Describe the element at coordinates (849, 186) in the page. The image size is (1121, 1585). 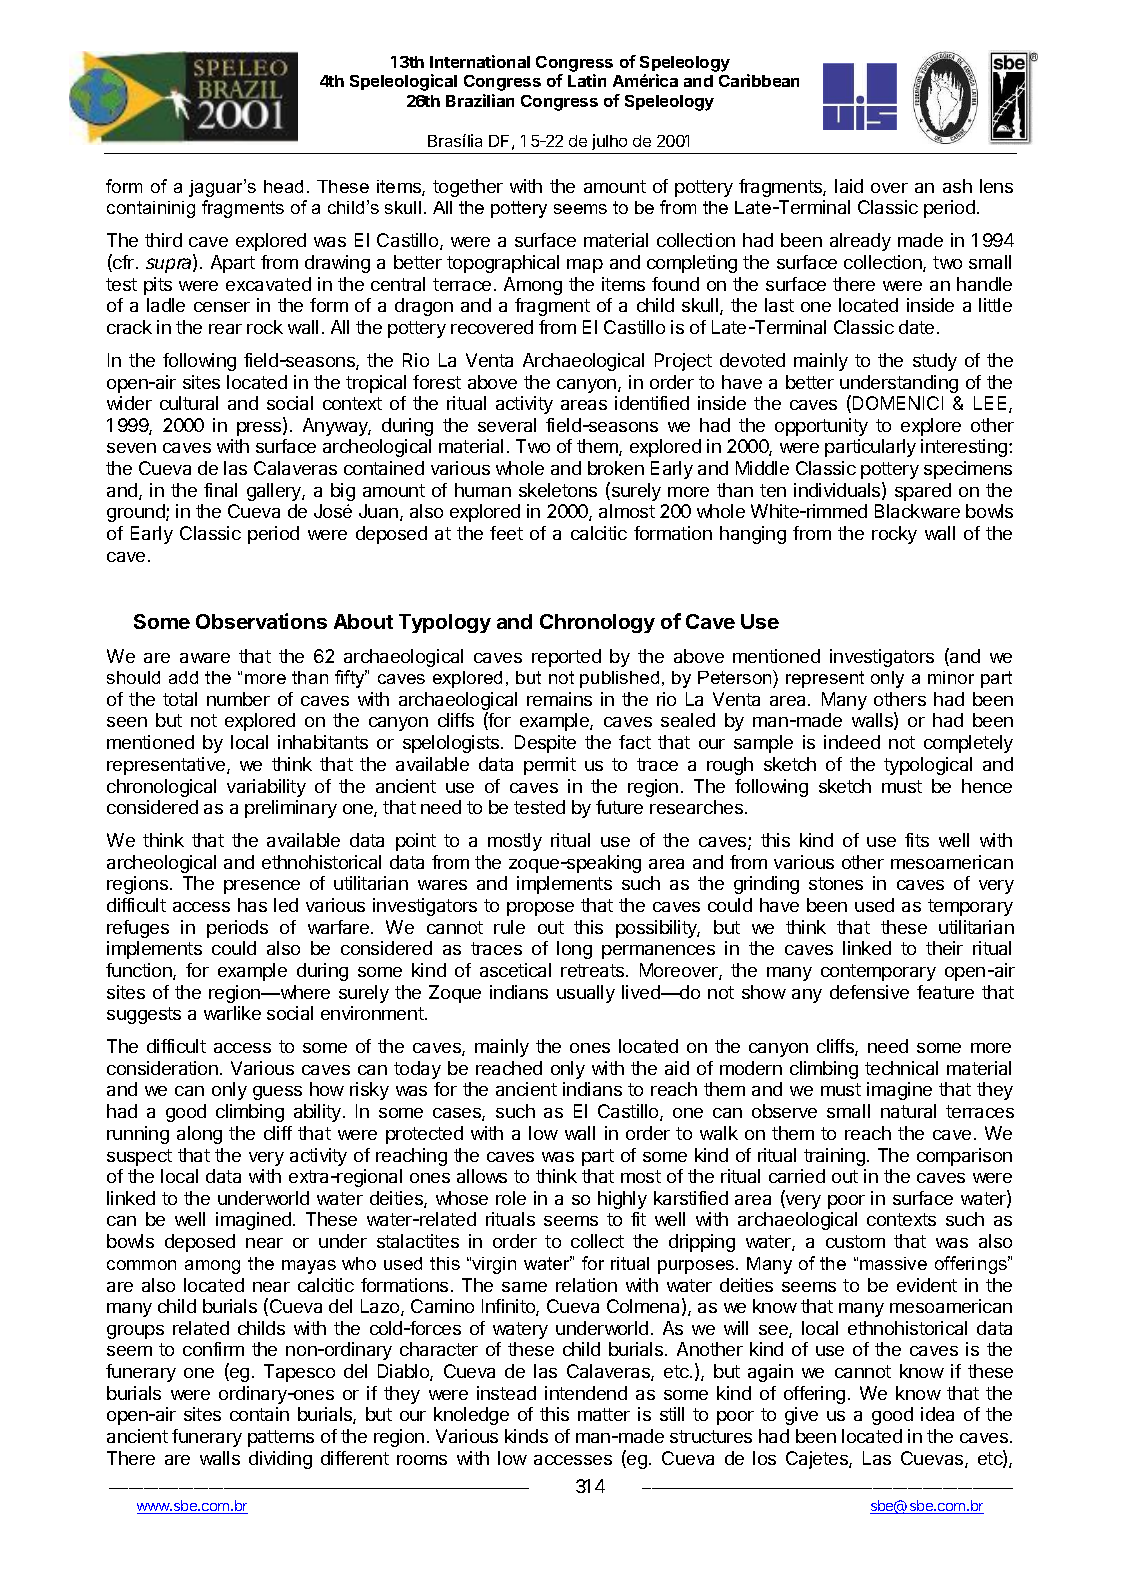
I see `laid` at that location.
